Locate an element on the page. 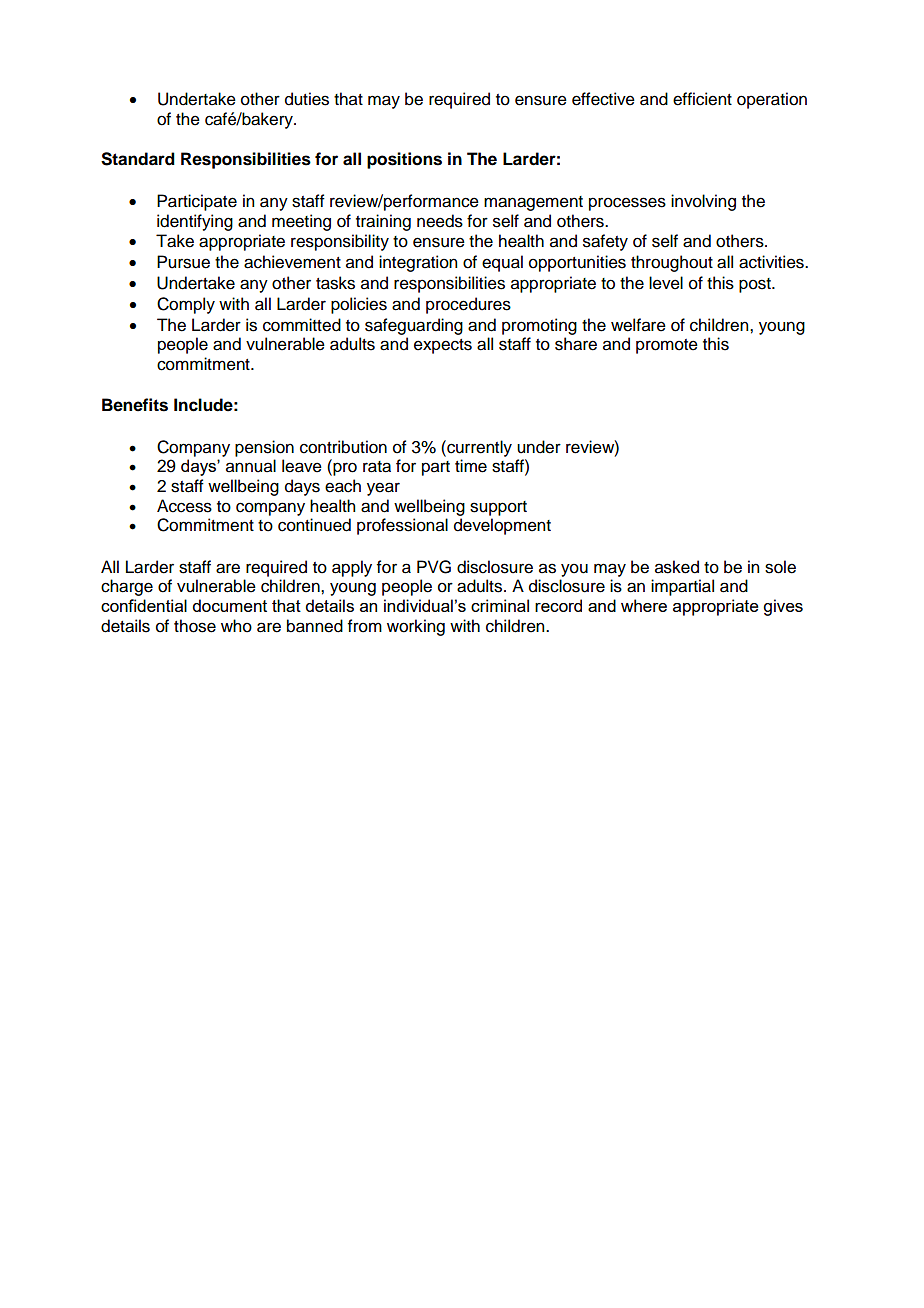  Access is located at coordinates (184, 506).
